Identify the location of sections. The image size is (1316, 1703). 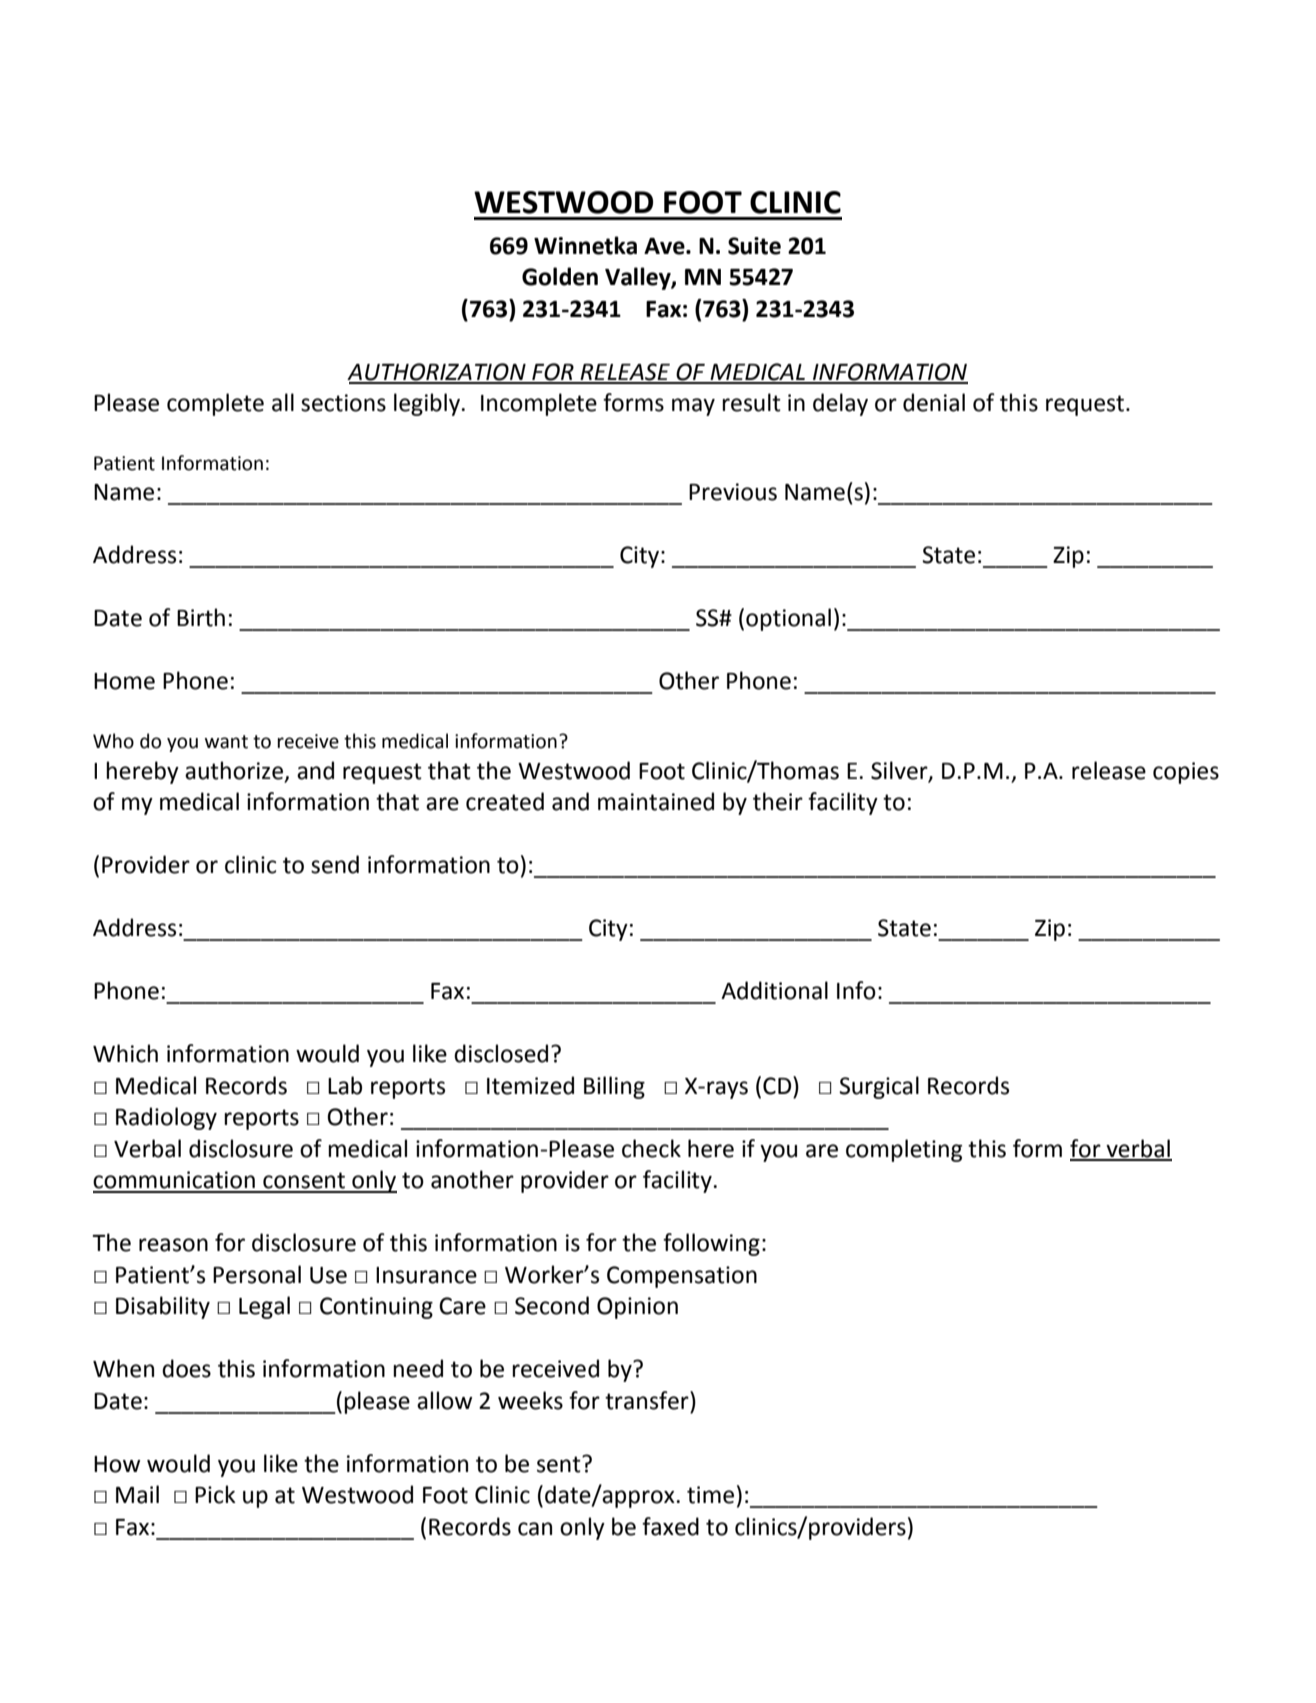
(343, 403).
